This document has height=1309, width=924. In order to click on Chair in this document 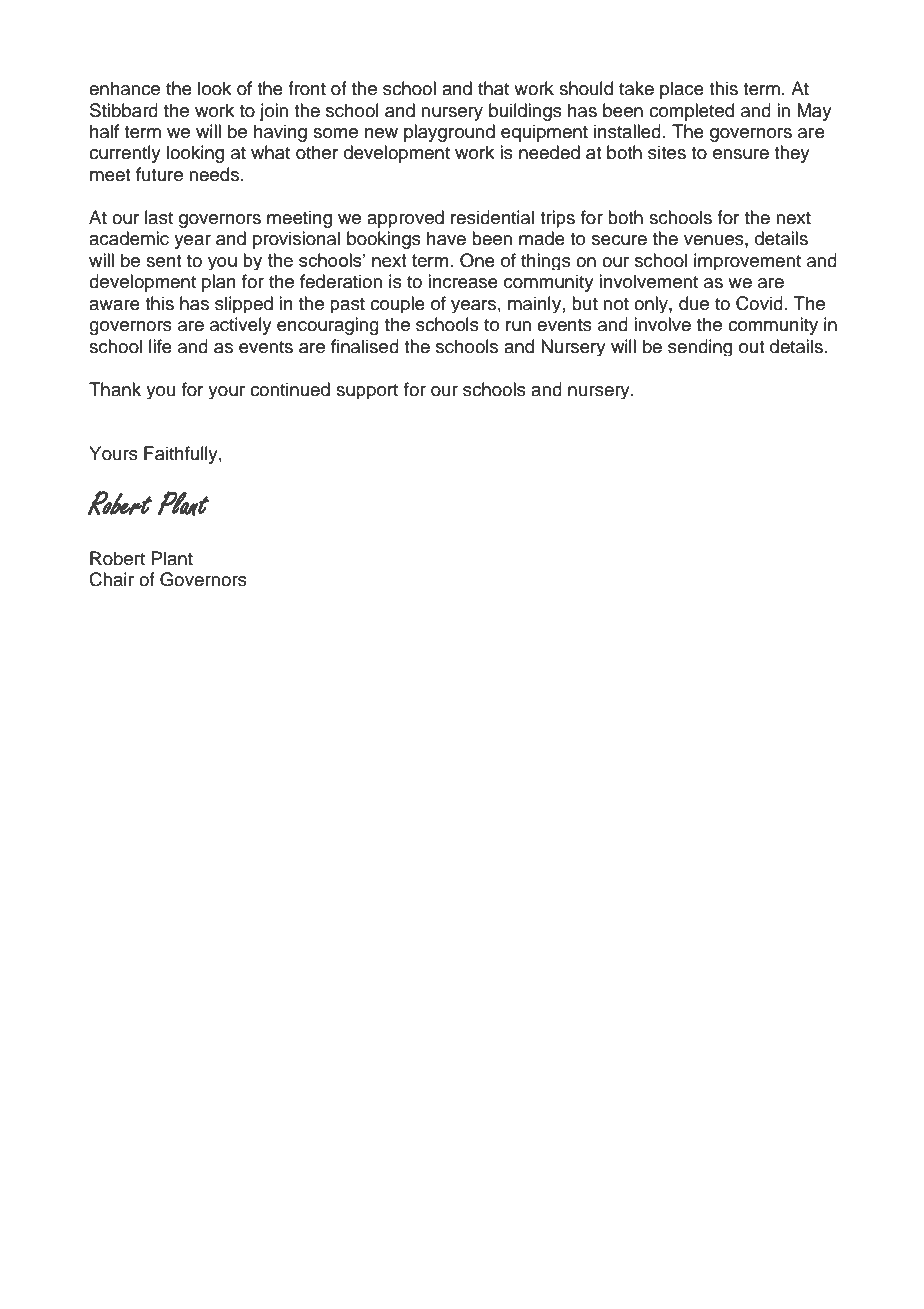, I will do `click(111, 579)`.
